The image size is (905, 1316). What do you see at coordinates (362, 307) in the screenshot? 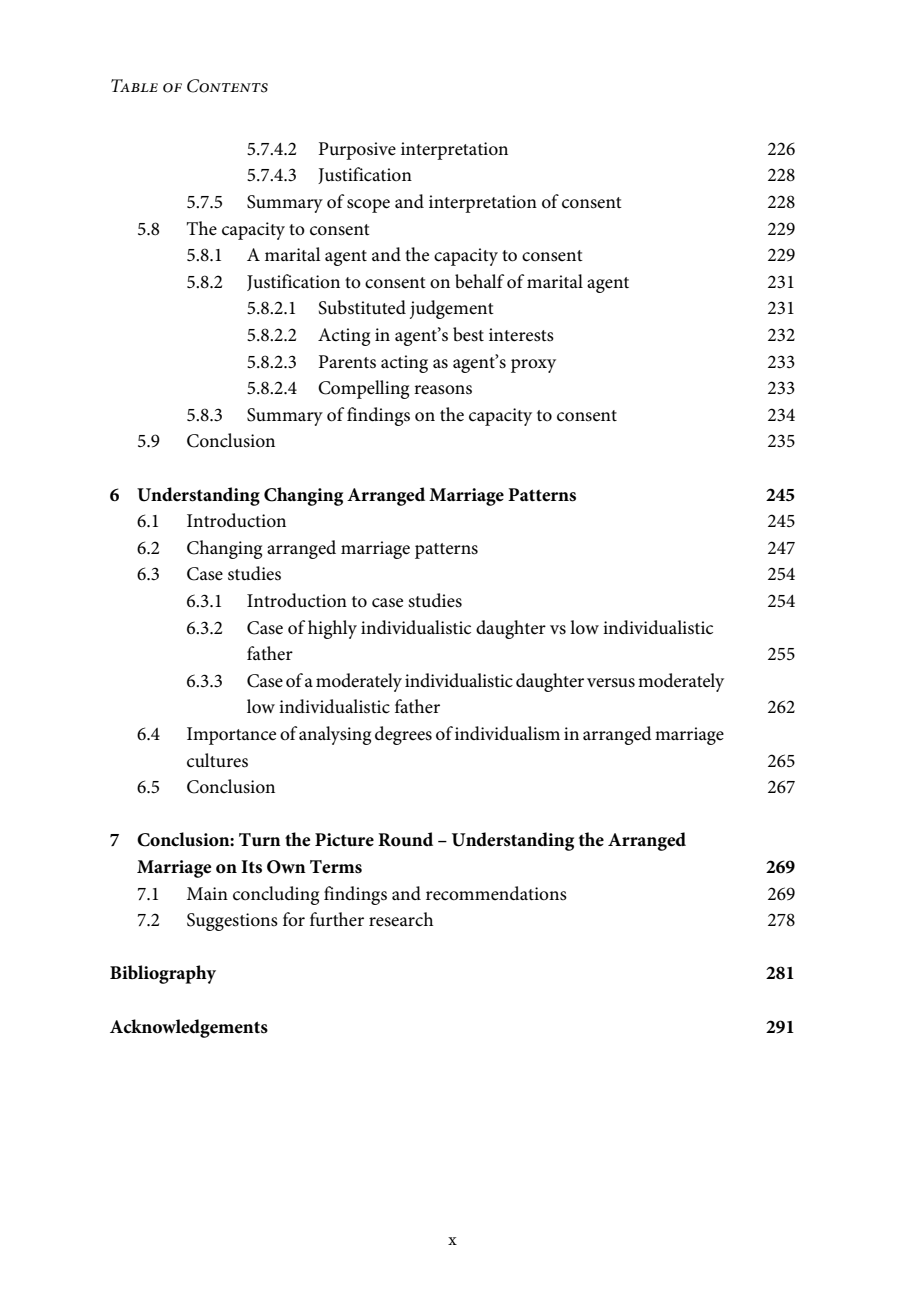
I see `Substituted` at bounding box center [362, 307].
